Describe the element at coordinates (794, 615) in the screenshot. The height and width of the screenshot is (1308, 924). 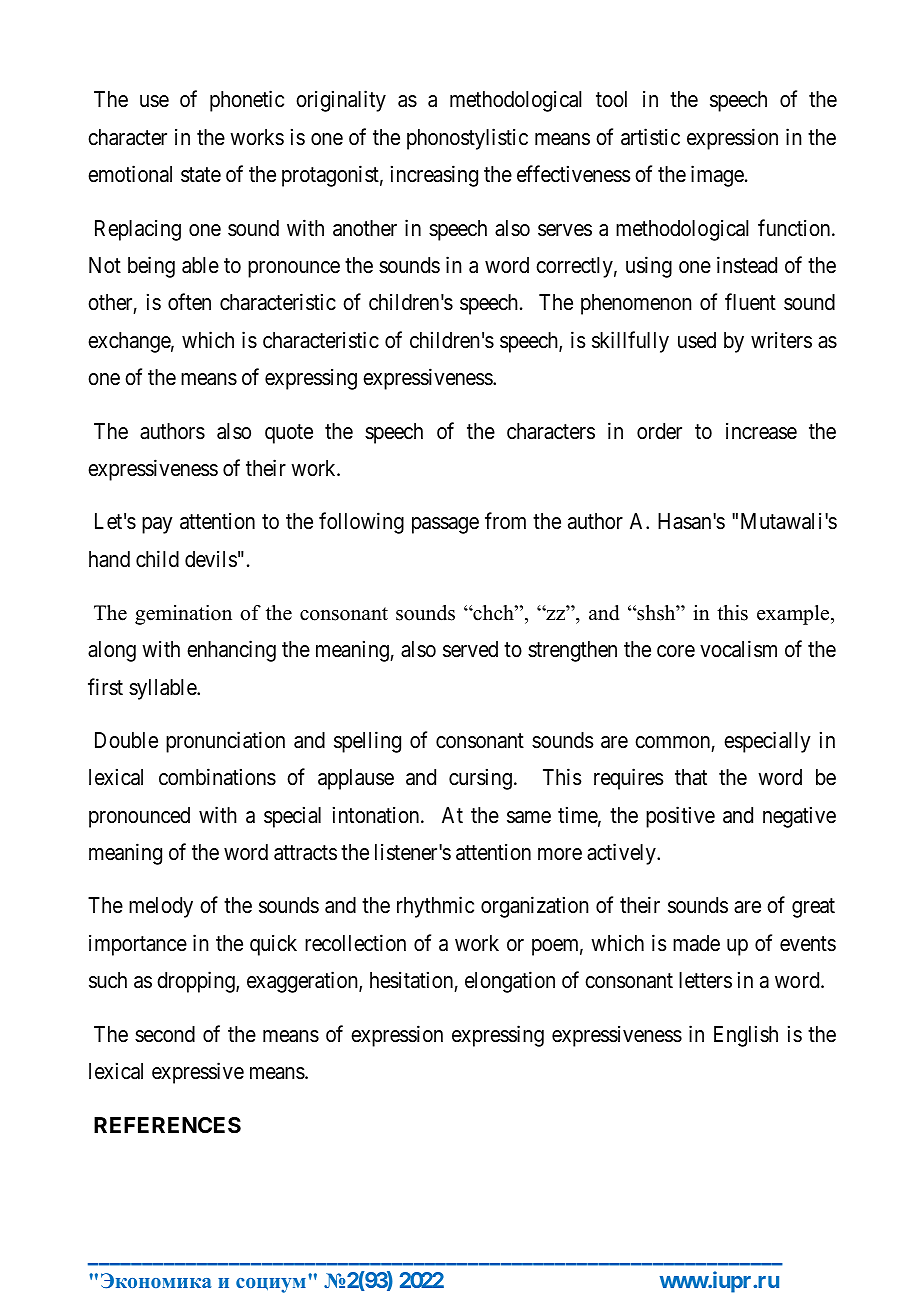
I see `example` at that location.
